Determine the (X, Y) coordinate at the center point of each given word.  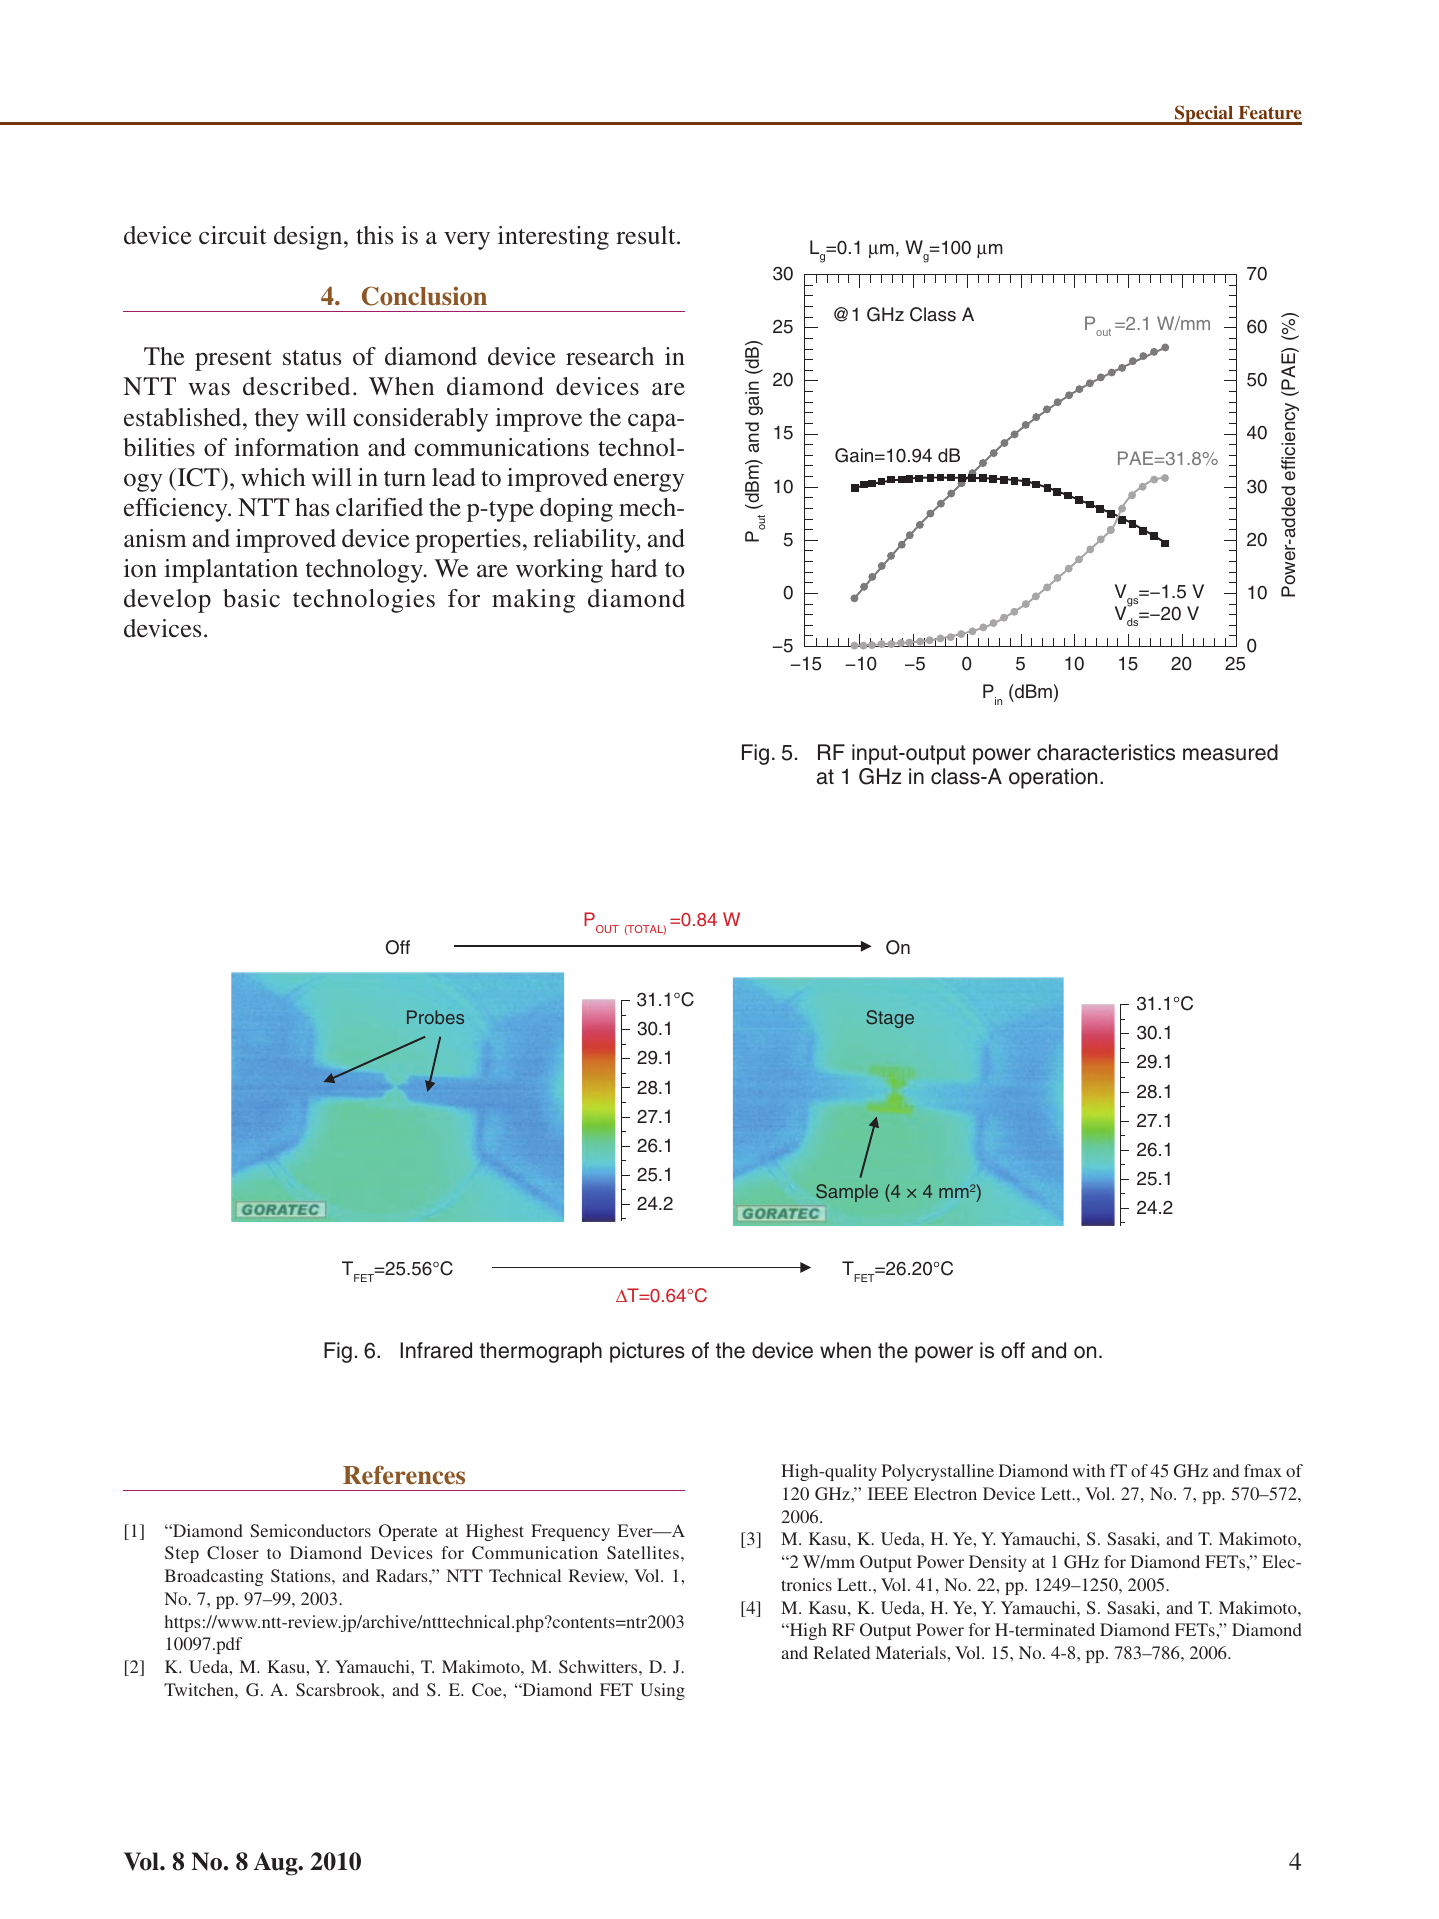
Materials (912, 1652)
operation (1053, 778)
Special (1204, 115)
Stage (890, 1019)
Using (662, 1691)
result (647, 235)
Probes (435, 1017)
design (309, 238)
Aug (277, 1864)
